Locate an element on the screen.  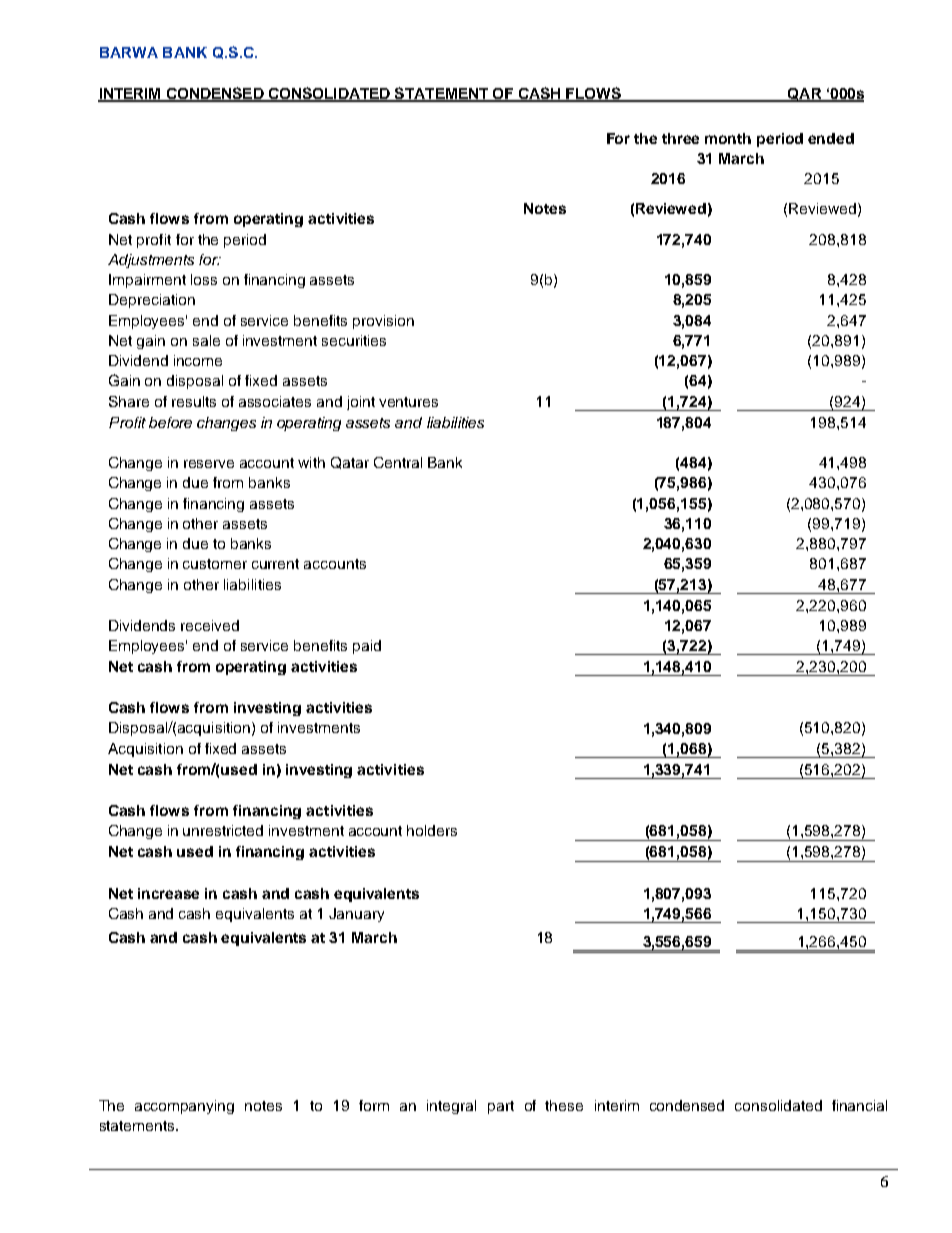
received is located at coordinates (210, 625).
